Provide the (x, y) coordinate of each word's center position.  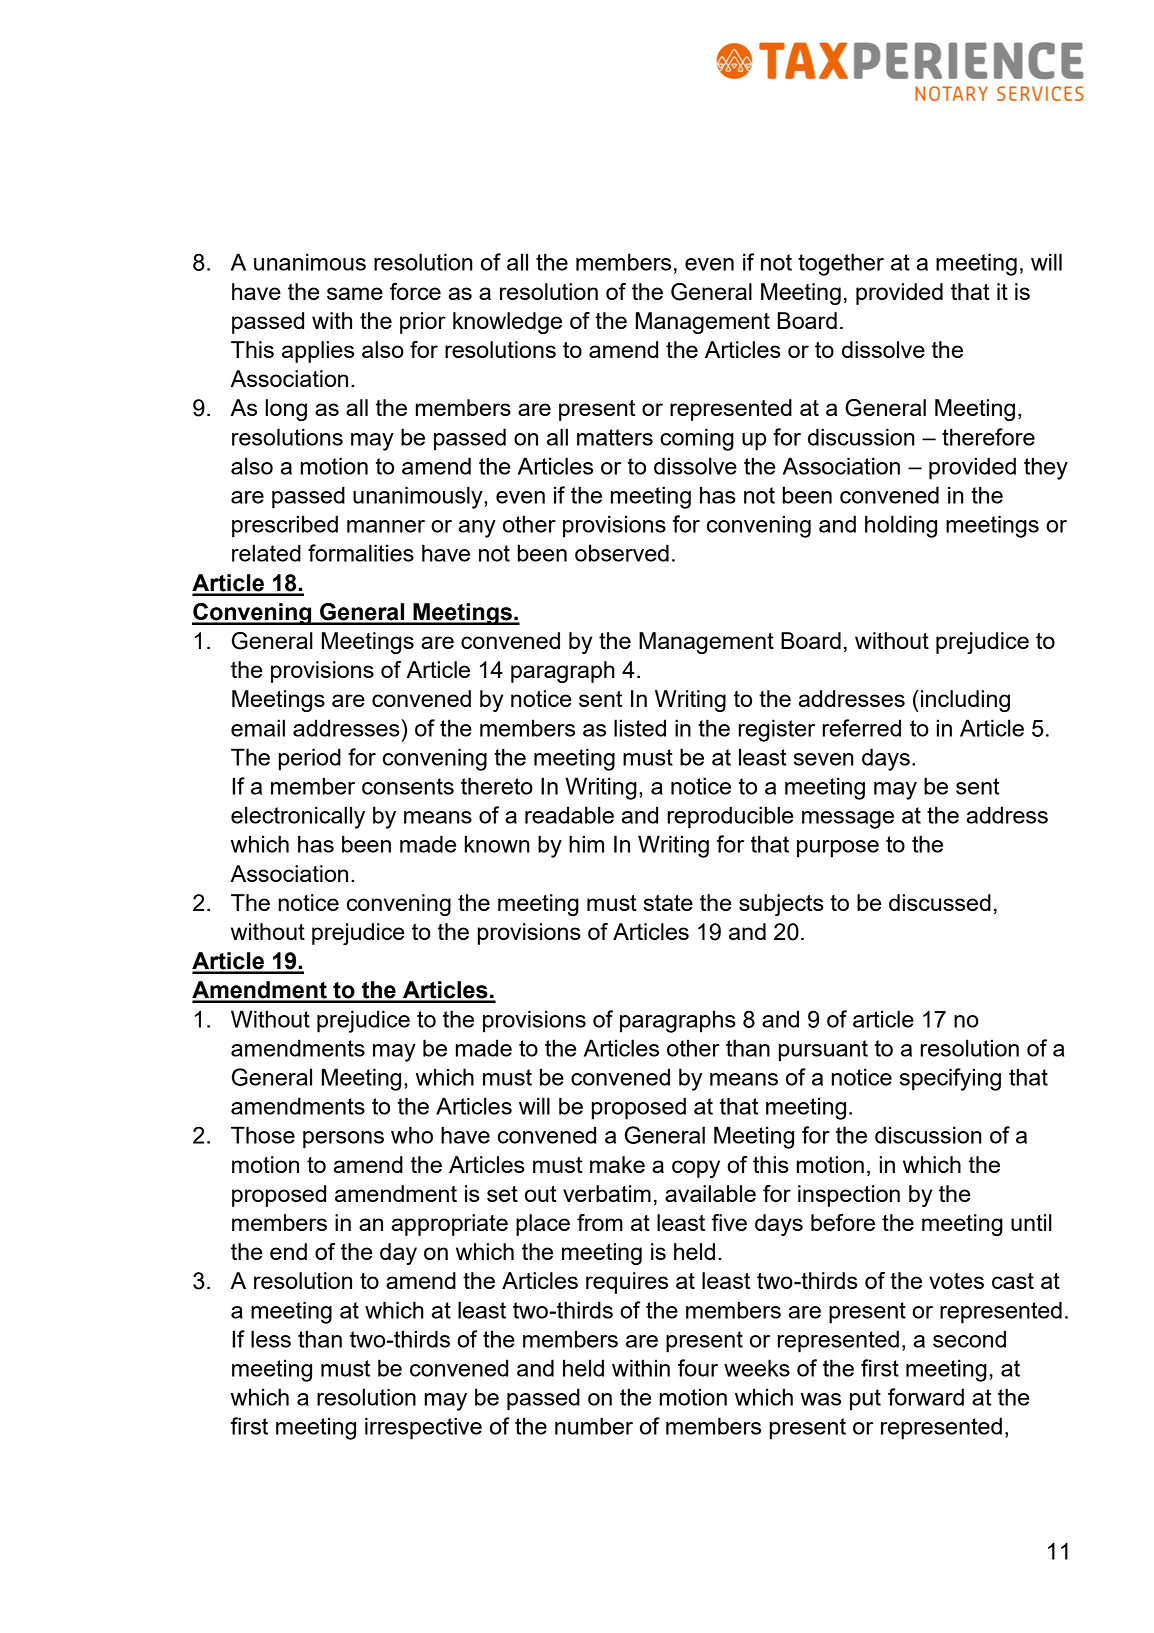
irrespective (423, 1428)
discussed (940, 902)
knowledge (507, 323)
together (841, 264)
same (355, 293)
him (586, 844)
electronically (298, 817)
